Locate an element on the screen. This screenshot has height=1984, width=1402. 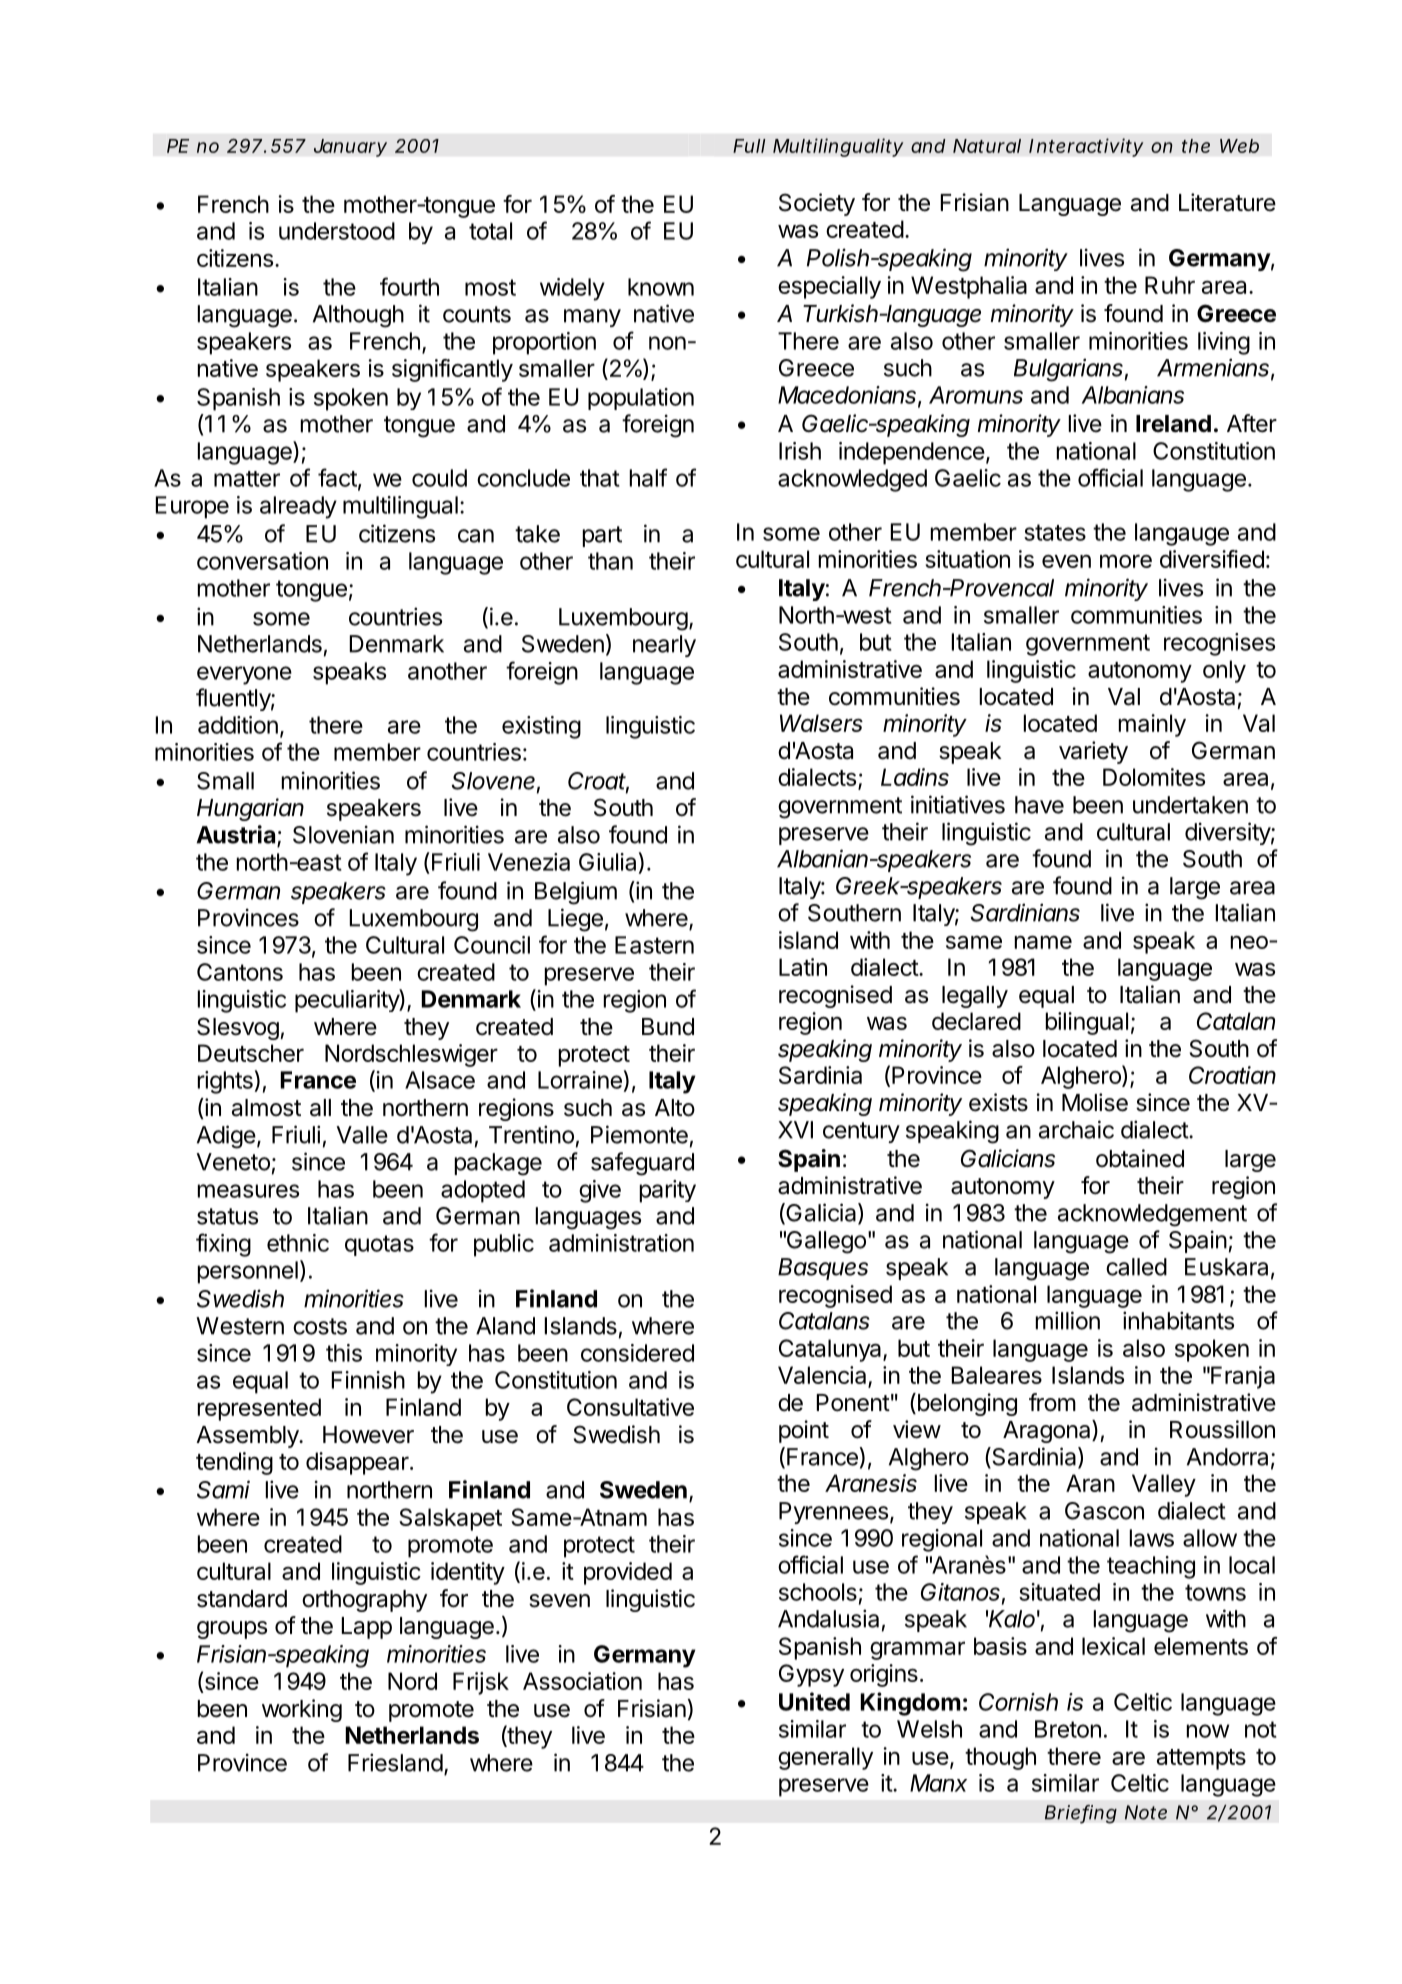
bilingual is located at coordinates (1087, 1023).
